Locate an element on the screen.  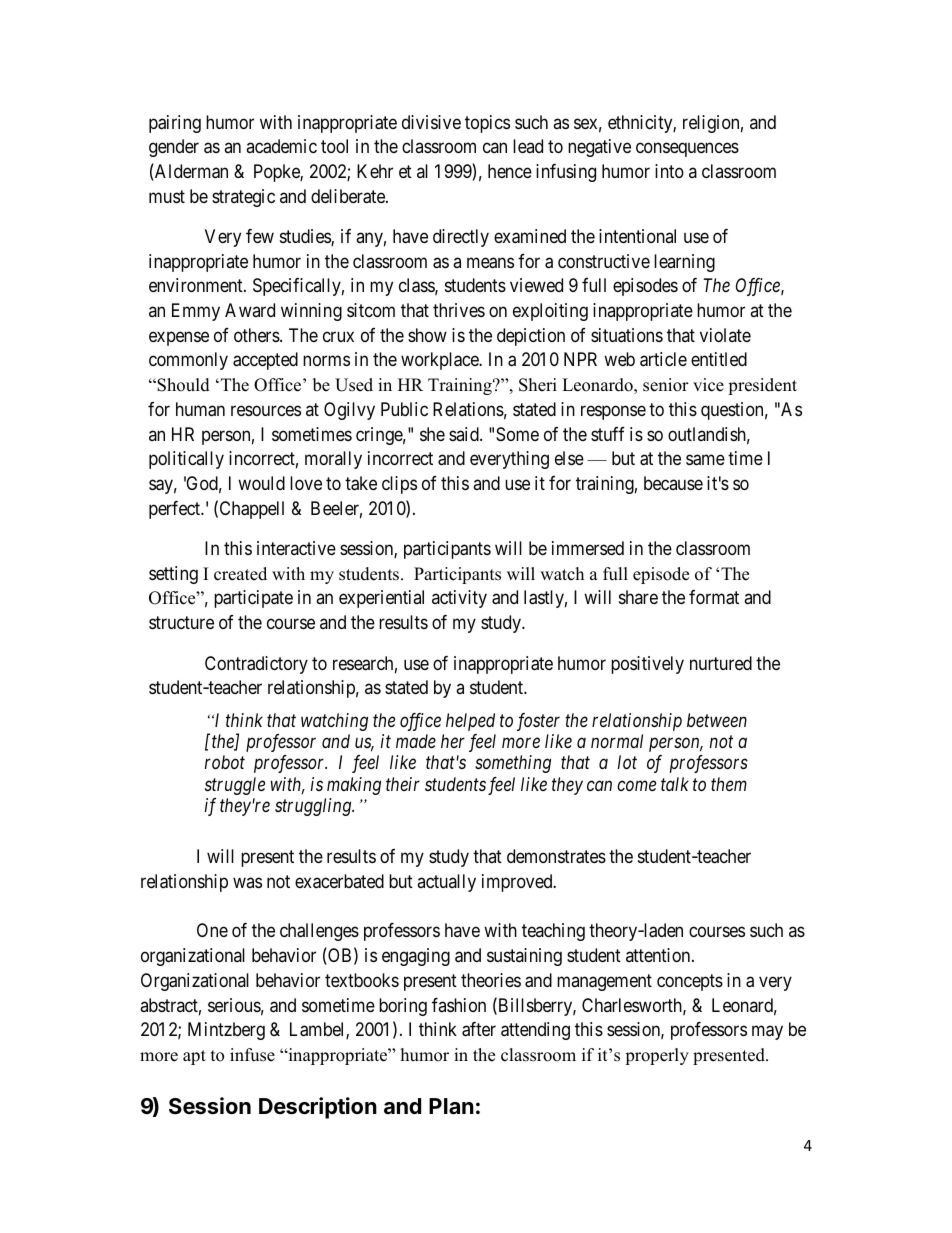
infuse is located at coordinates (252, 1055).
